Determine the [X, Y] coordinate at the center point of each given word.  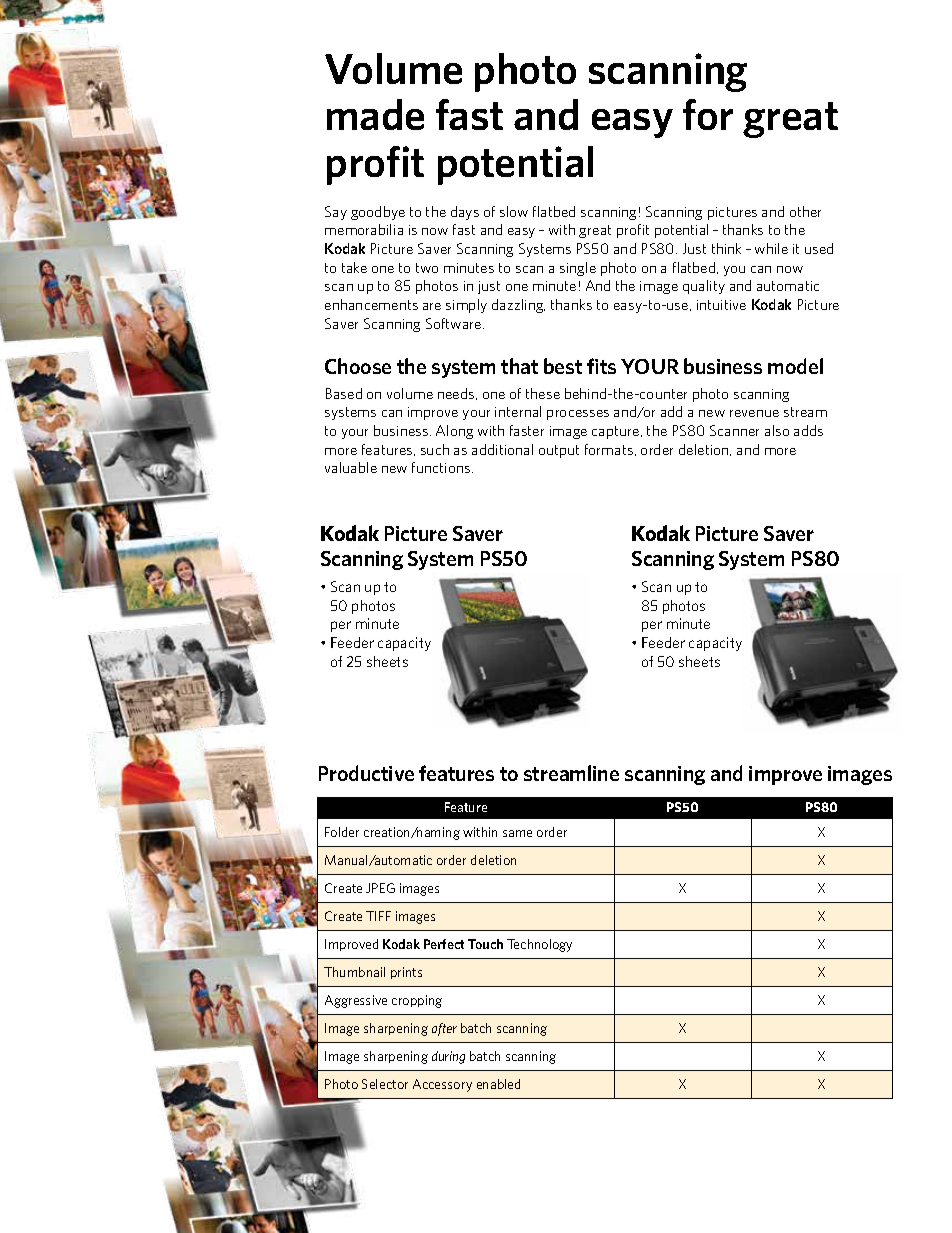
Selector [385, 1084]
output [559, 451]
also [777, 430]
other [805, 211]
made [375, 114]
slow [514, 211]
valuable [351, 467]
